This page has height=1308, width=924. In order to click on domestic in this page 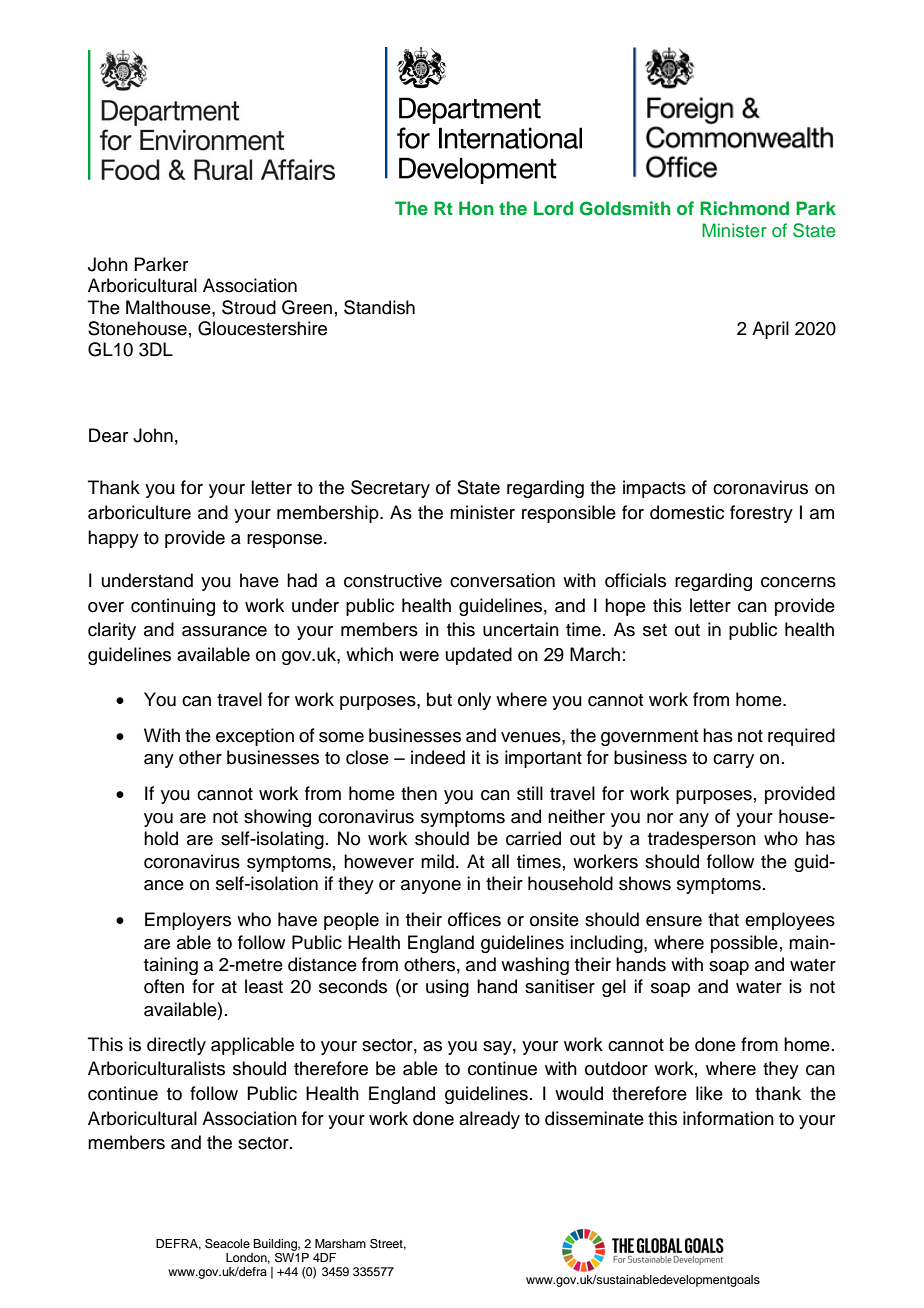, I will do `click(687, 512)`.
